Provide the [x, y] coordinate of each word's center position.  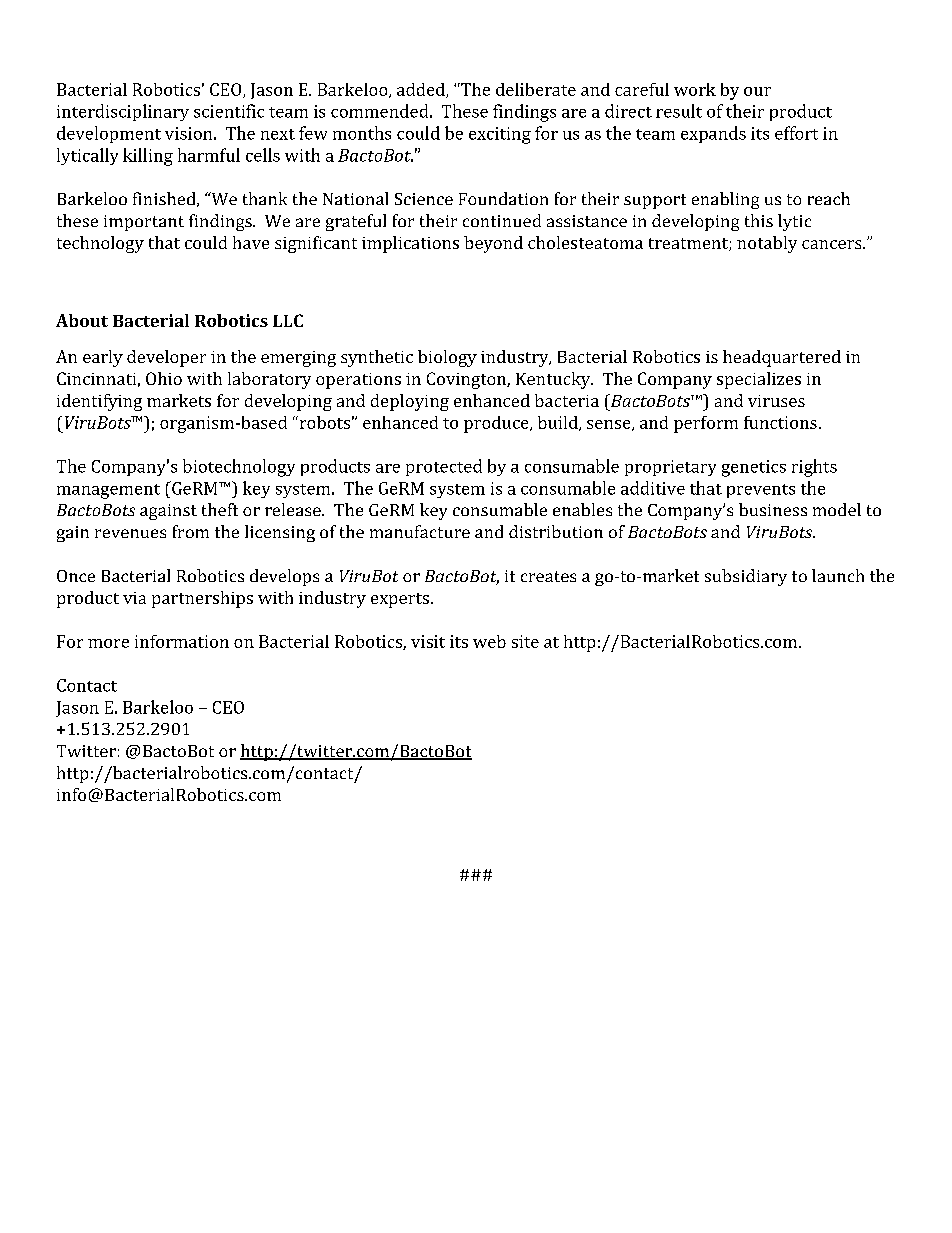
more [108, 643]
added [422, 90]
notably [767, 244]
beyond [493, 244]
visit [428, 641]
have [251, 242]
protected [444, 467]
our [757, 91]
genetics [754, 468]
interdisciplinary [123, 112]
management [108, 491]
